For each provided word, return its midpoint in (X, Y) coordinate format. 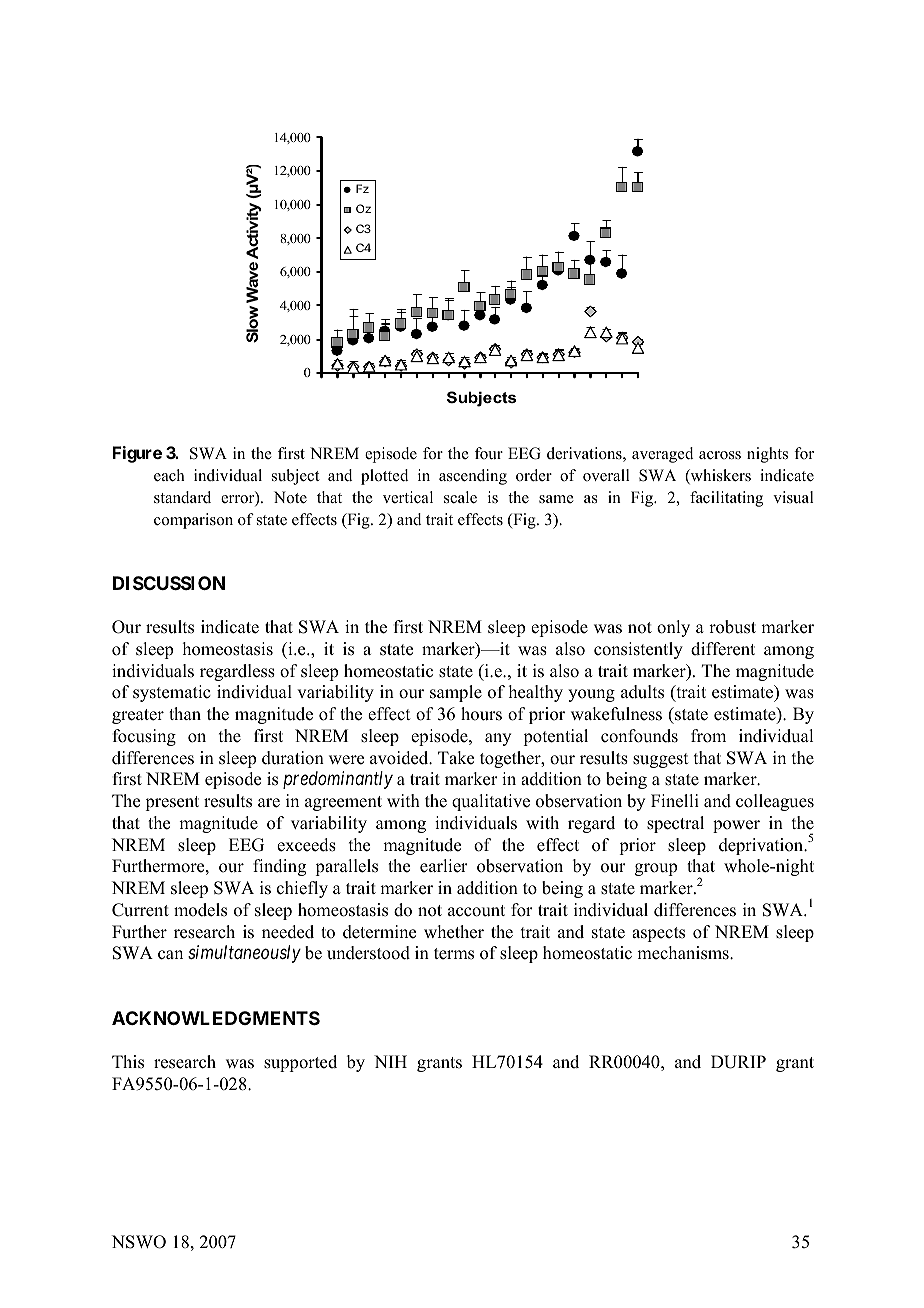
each (169, 475)
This (128, 1062)
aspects (658, 934)
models (200, 910)
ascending (473, 477)
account (476, 911)
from (708, 736)
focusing (144, 737)
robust (732, 627)
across (720, 455)
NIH (390, 1061)
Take (456, 758)
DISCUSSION (169, 583)
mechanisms (684, 953)
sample (456, 693)
